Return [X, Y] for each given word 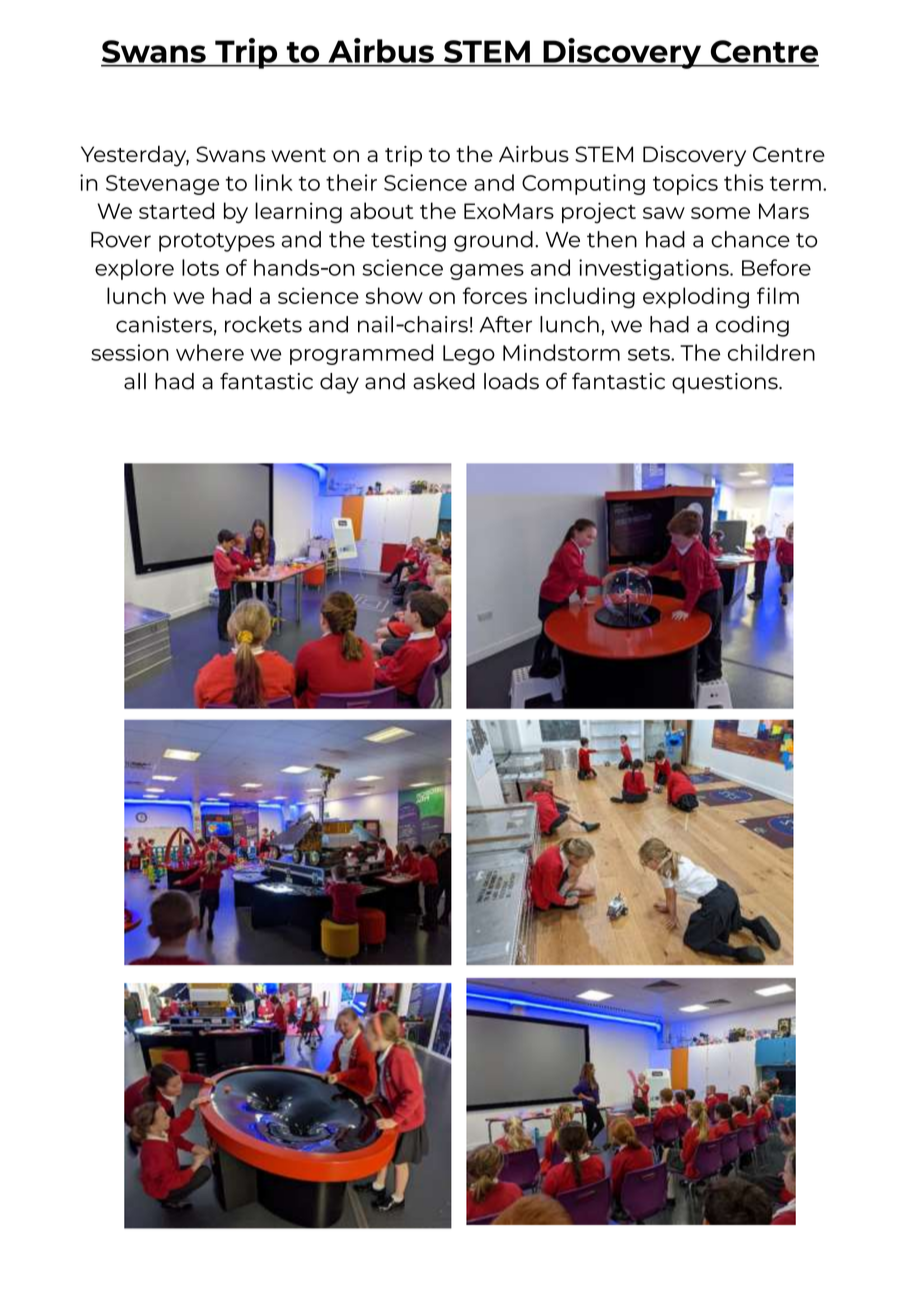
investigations [655, 269]
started [176, 210]
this [744, 182]
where [210, 352]
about [382, 210]
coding [752, 326]
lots [200, 267]
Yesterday [135, 156]
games [487, 272]
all [135, 381]
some [720, 213]
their [351, 182]
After [506, 324]
